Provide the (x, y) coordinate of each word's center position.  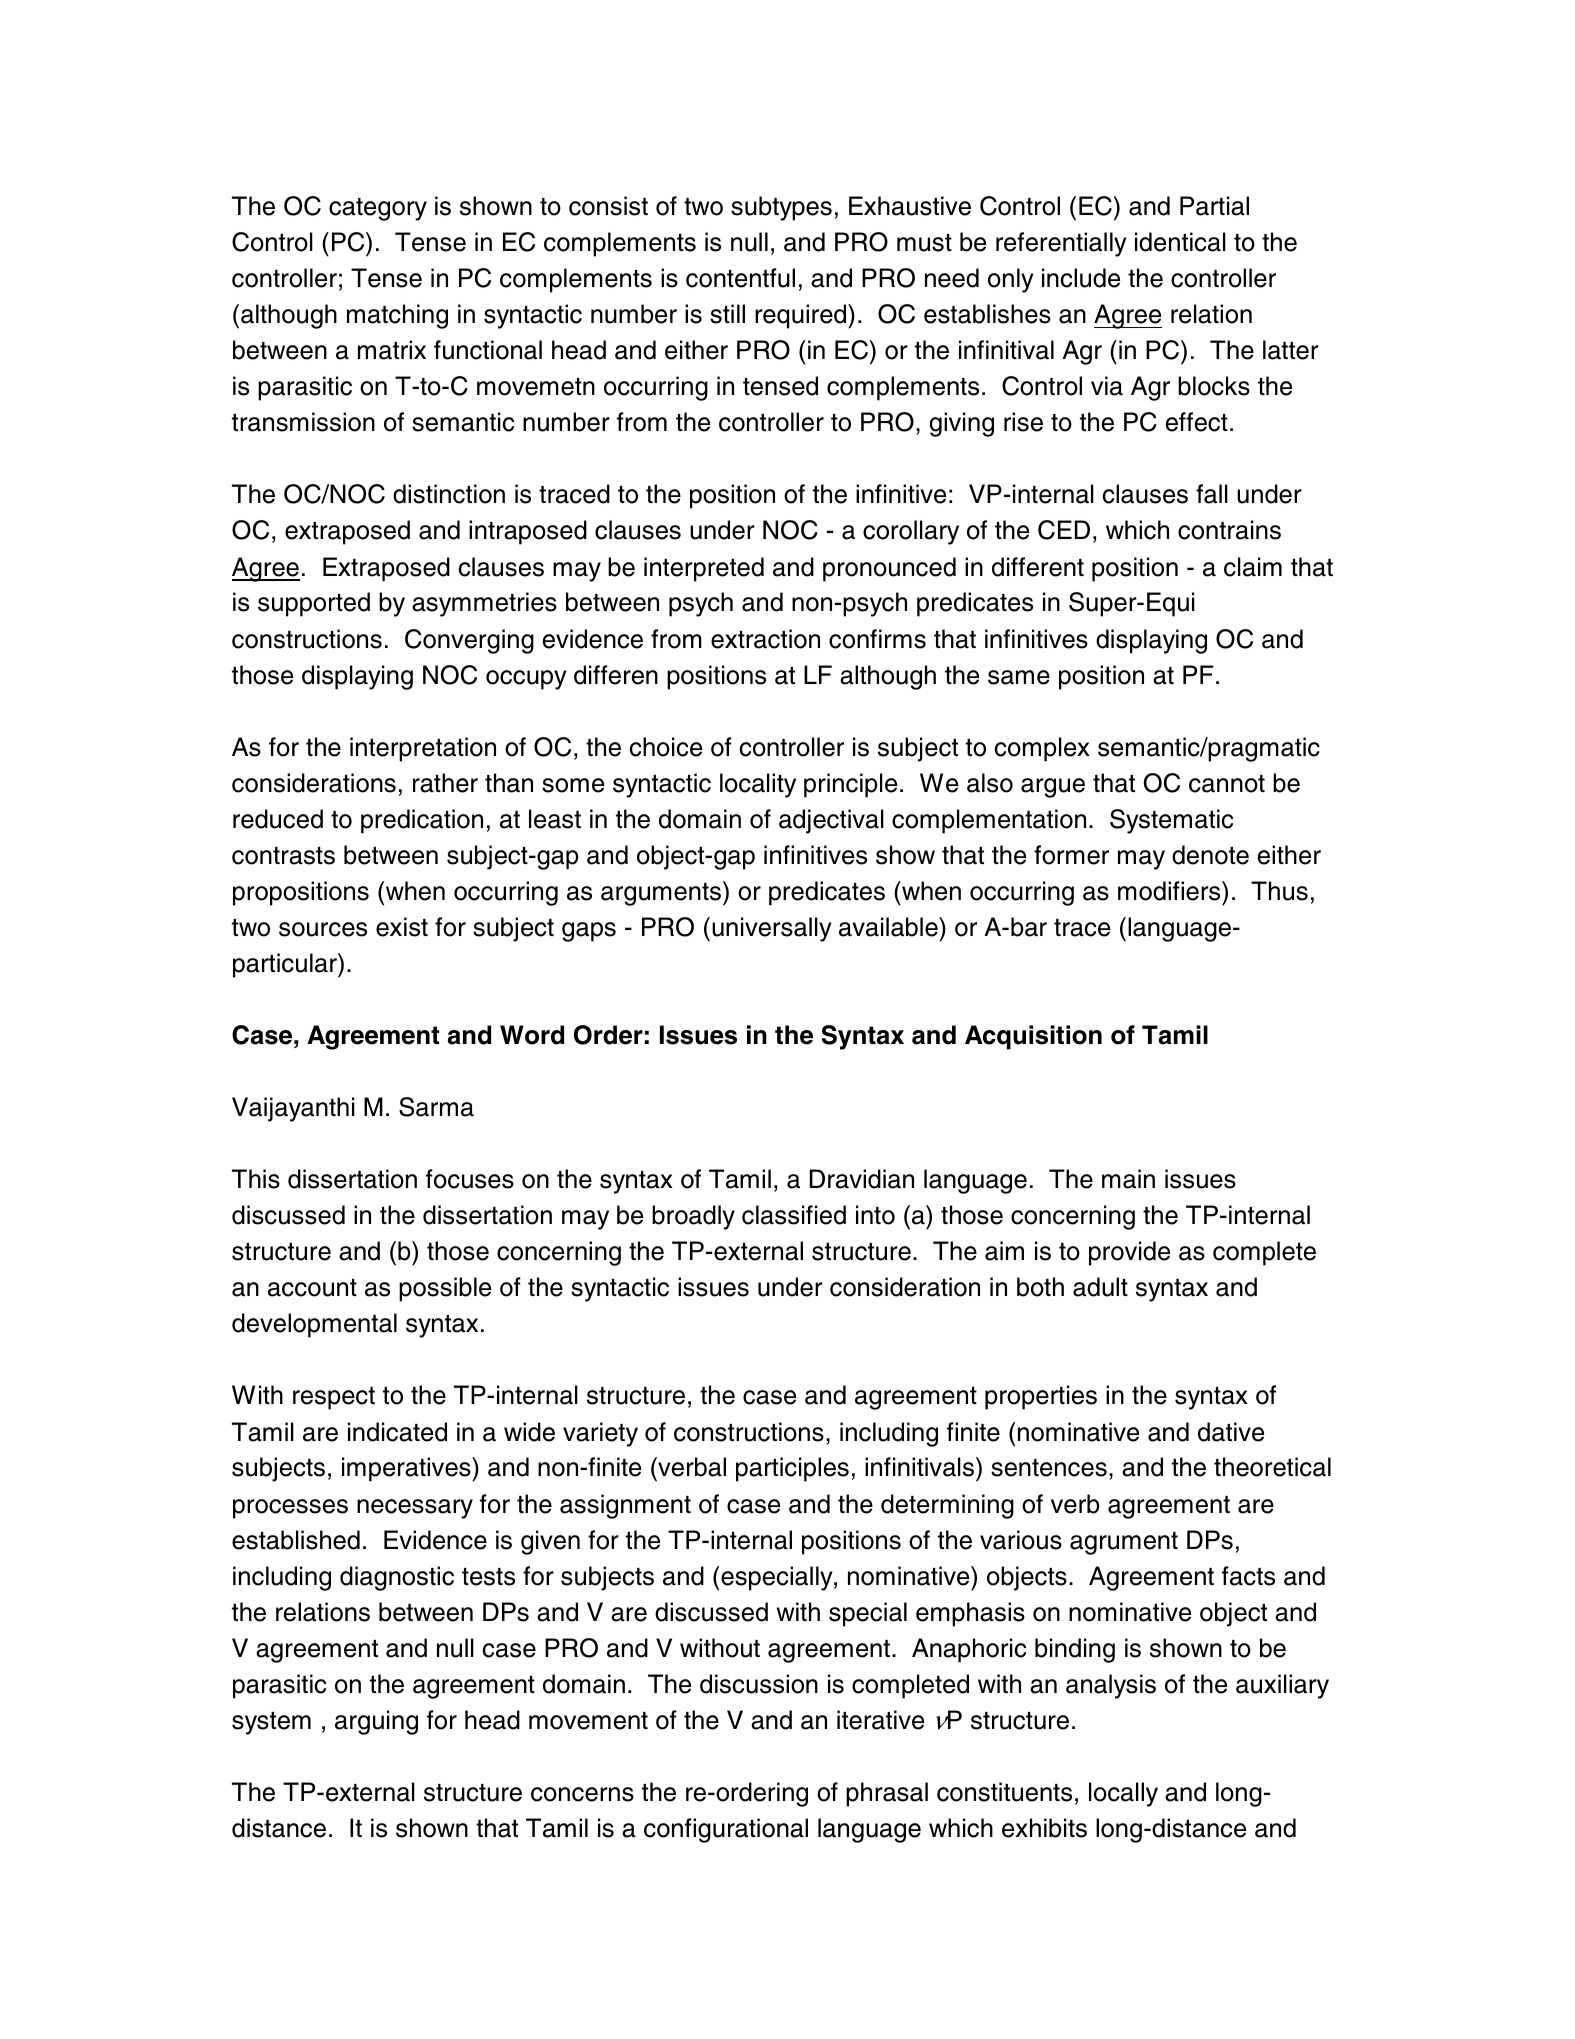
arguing (376, 1722)
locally (1123, 1794)
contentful (740, 278)
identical (1180, 242)
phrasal (887, 1794)
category (378, 209)
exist (402, 927)
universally (772, 929)
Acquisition (1033, 1037)
